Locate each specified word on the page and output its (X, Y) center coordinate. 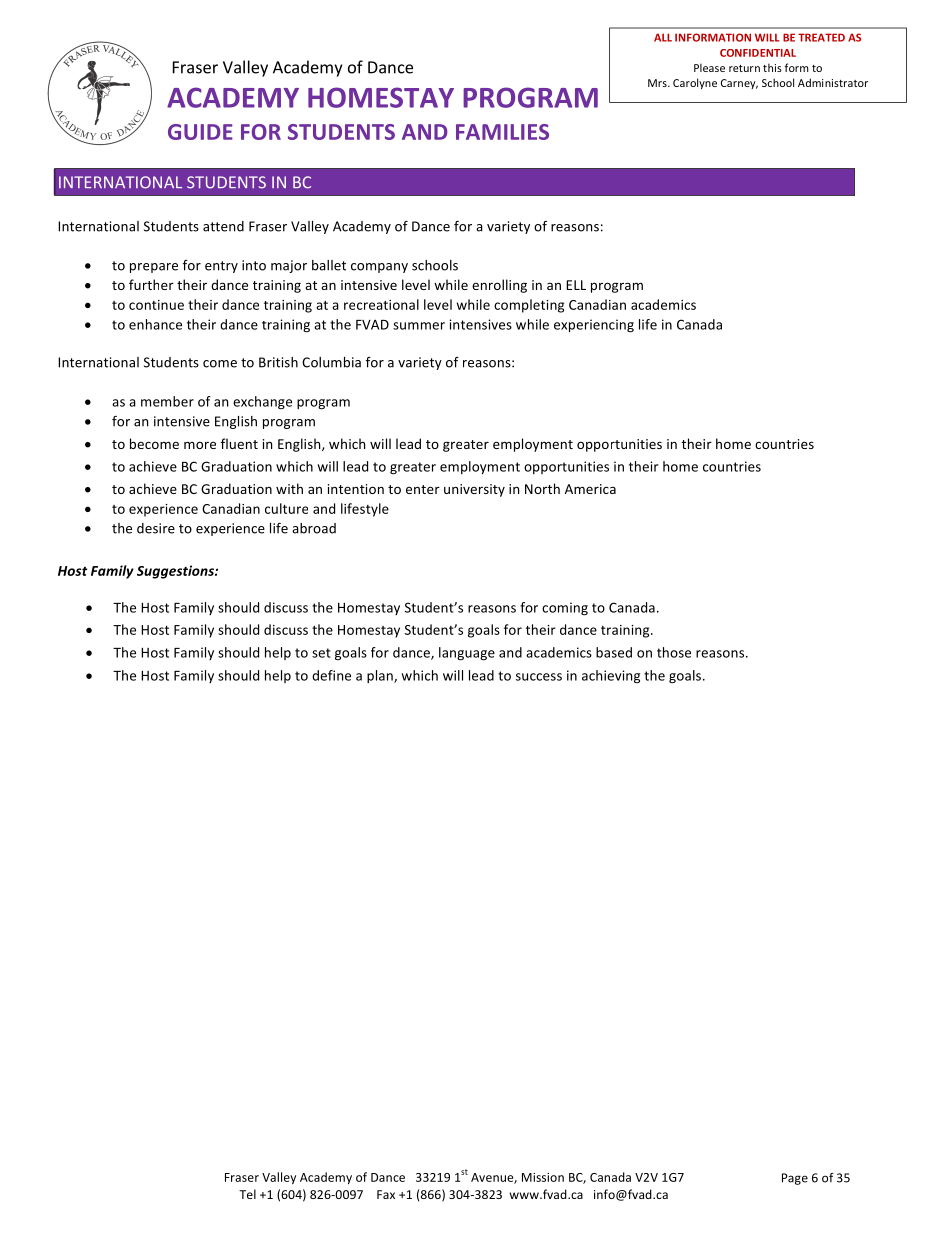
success (539, 677)
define (331, 675)
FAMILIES (502, 132)
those (674, 652)
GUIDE (200, 132)
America (590, 489)
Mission (543, 1177)
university (474, 490)
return (744, 68)
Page (795, 1179)
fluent (239, 443)
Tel (247, 1194)
